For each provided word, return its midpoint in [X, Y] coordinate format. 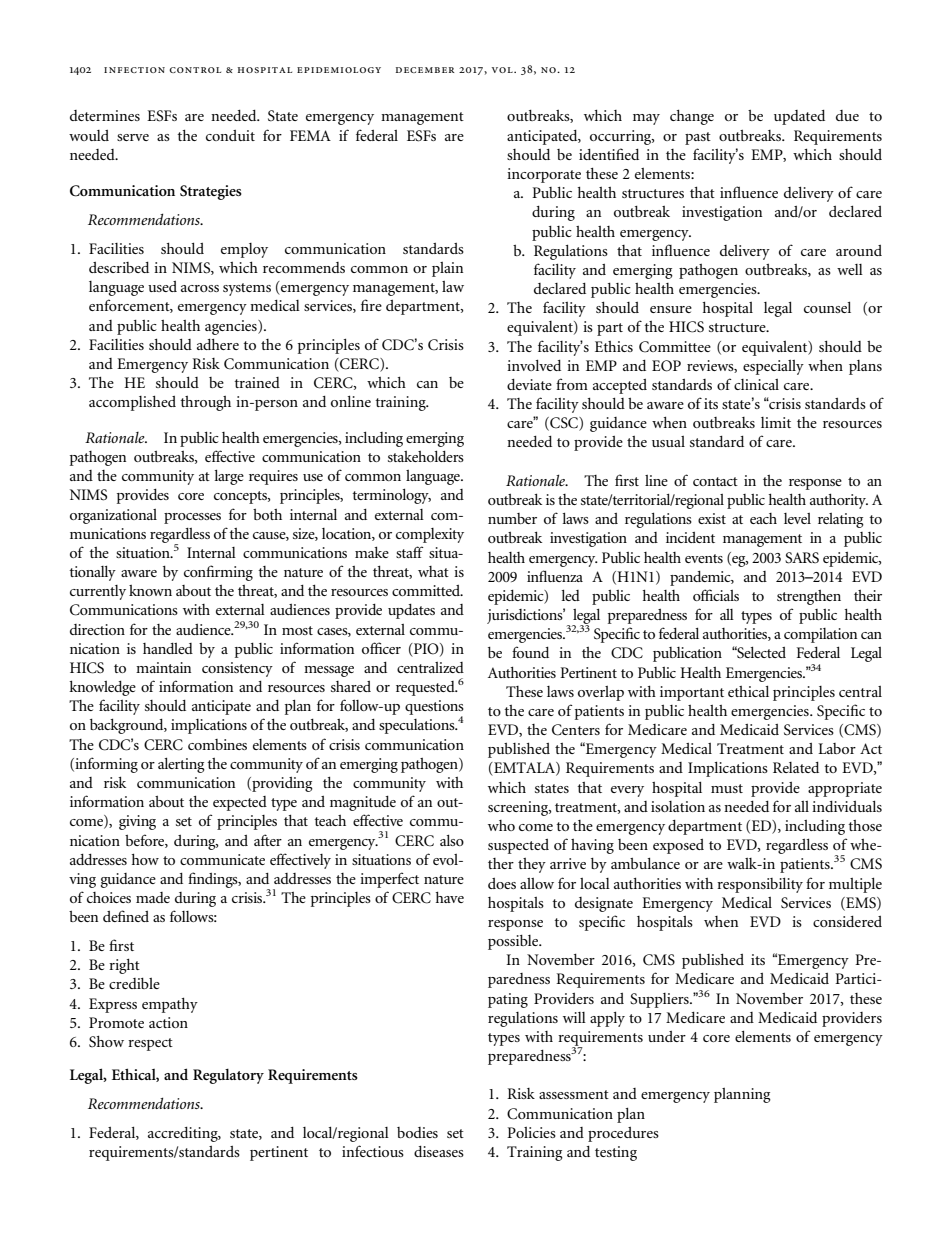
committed [427, 590]
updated [799, 117]
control [195, 70]
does [502, 883]
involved [534, 365]
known [150, 590]
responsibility [760, 885]
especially [773, 367]
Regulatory [228, 1076]
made [153, 897]
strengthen [809, 597]
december [425, 70]
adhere [218, 344]
